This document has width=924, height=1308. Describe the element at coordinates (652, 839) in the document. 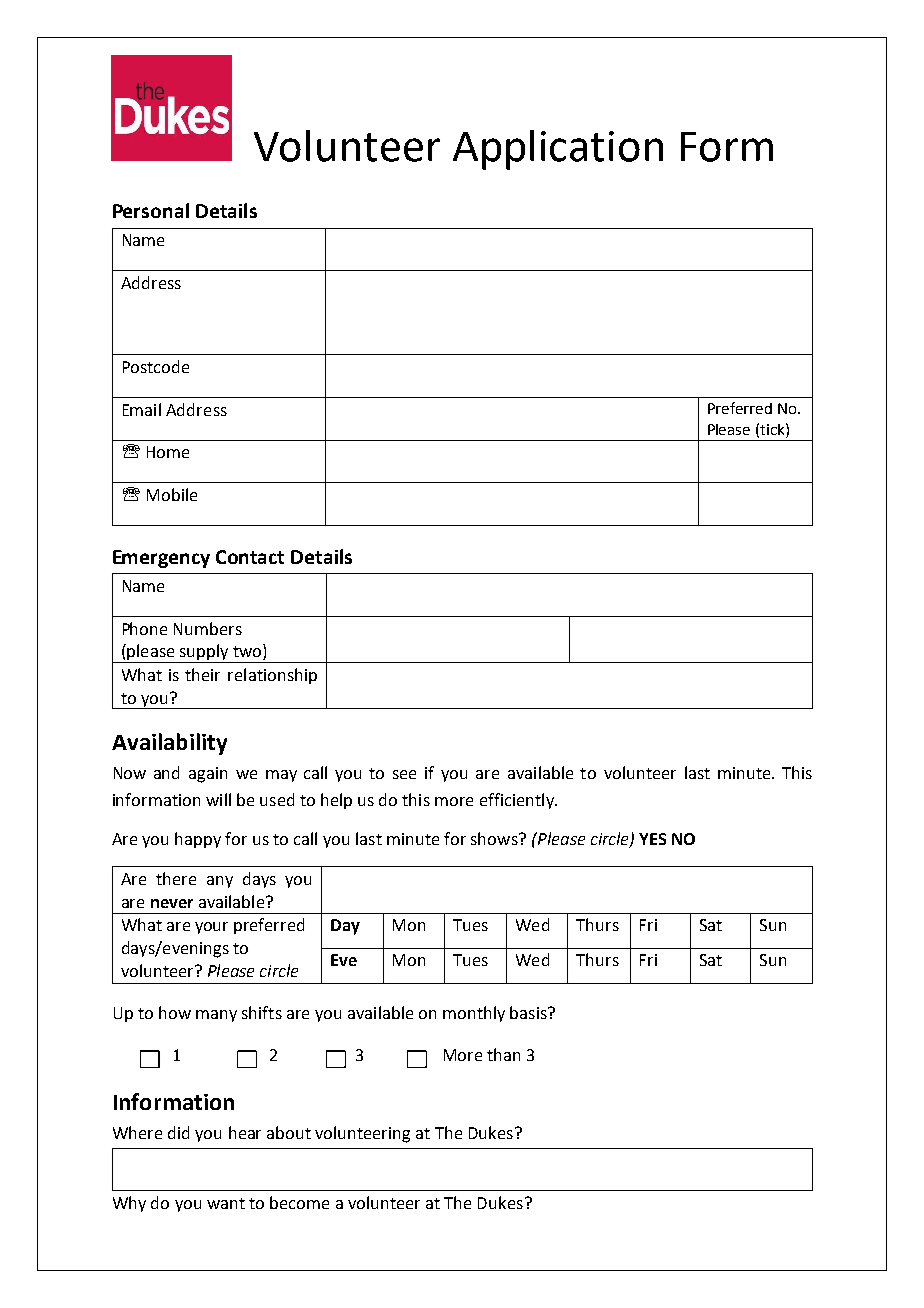

I see `YES` at that location.
